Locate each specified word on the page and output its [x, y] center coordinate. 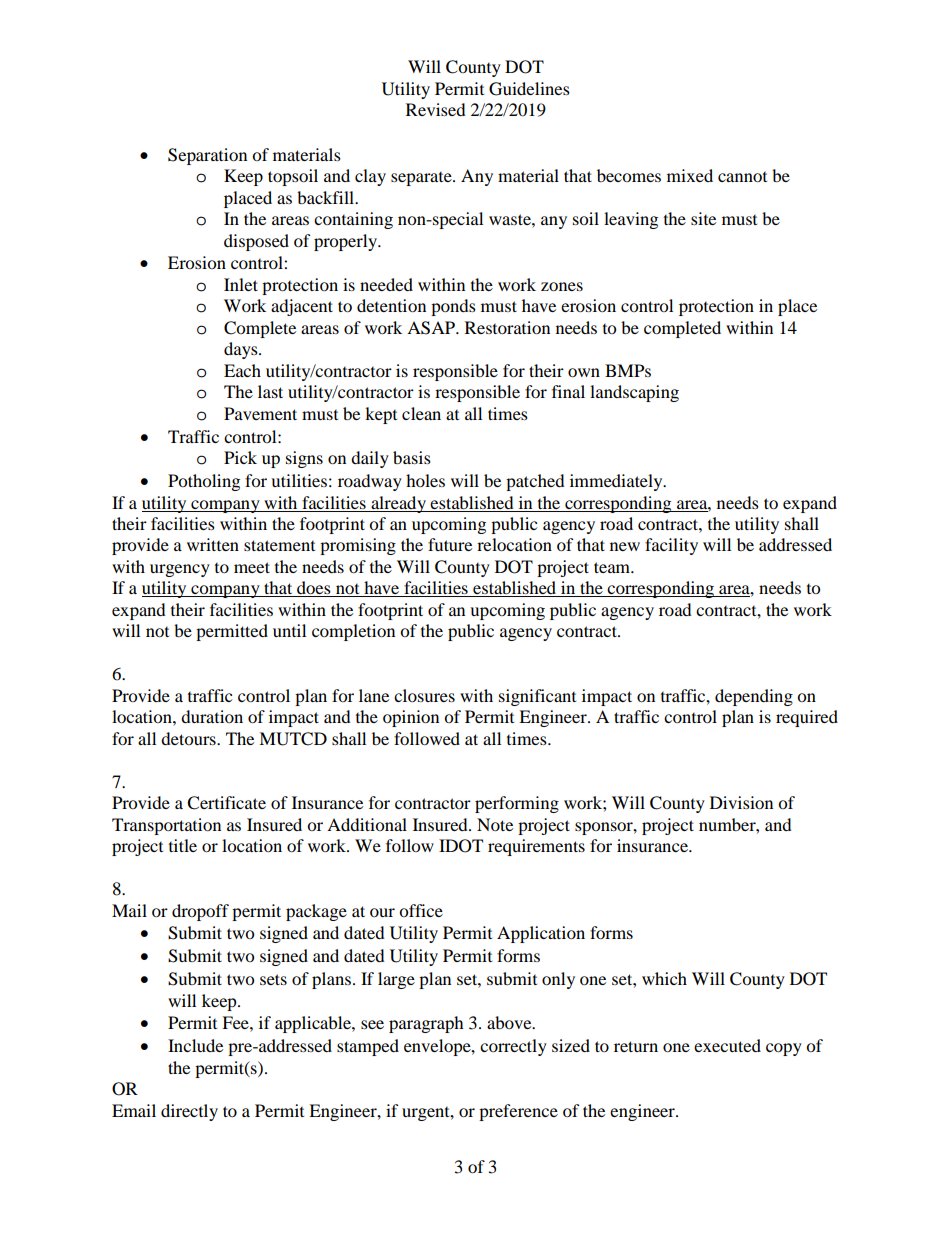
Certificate [226, 803]
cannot [742, 177]
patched [535, 482]
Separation [207, 156]
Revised [436, 109]
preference [518, 1112]
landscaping [634, 393]
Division [741, 802]
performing [517, 804]
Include [195, 1045]
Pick [240, 457]
